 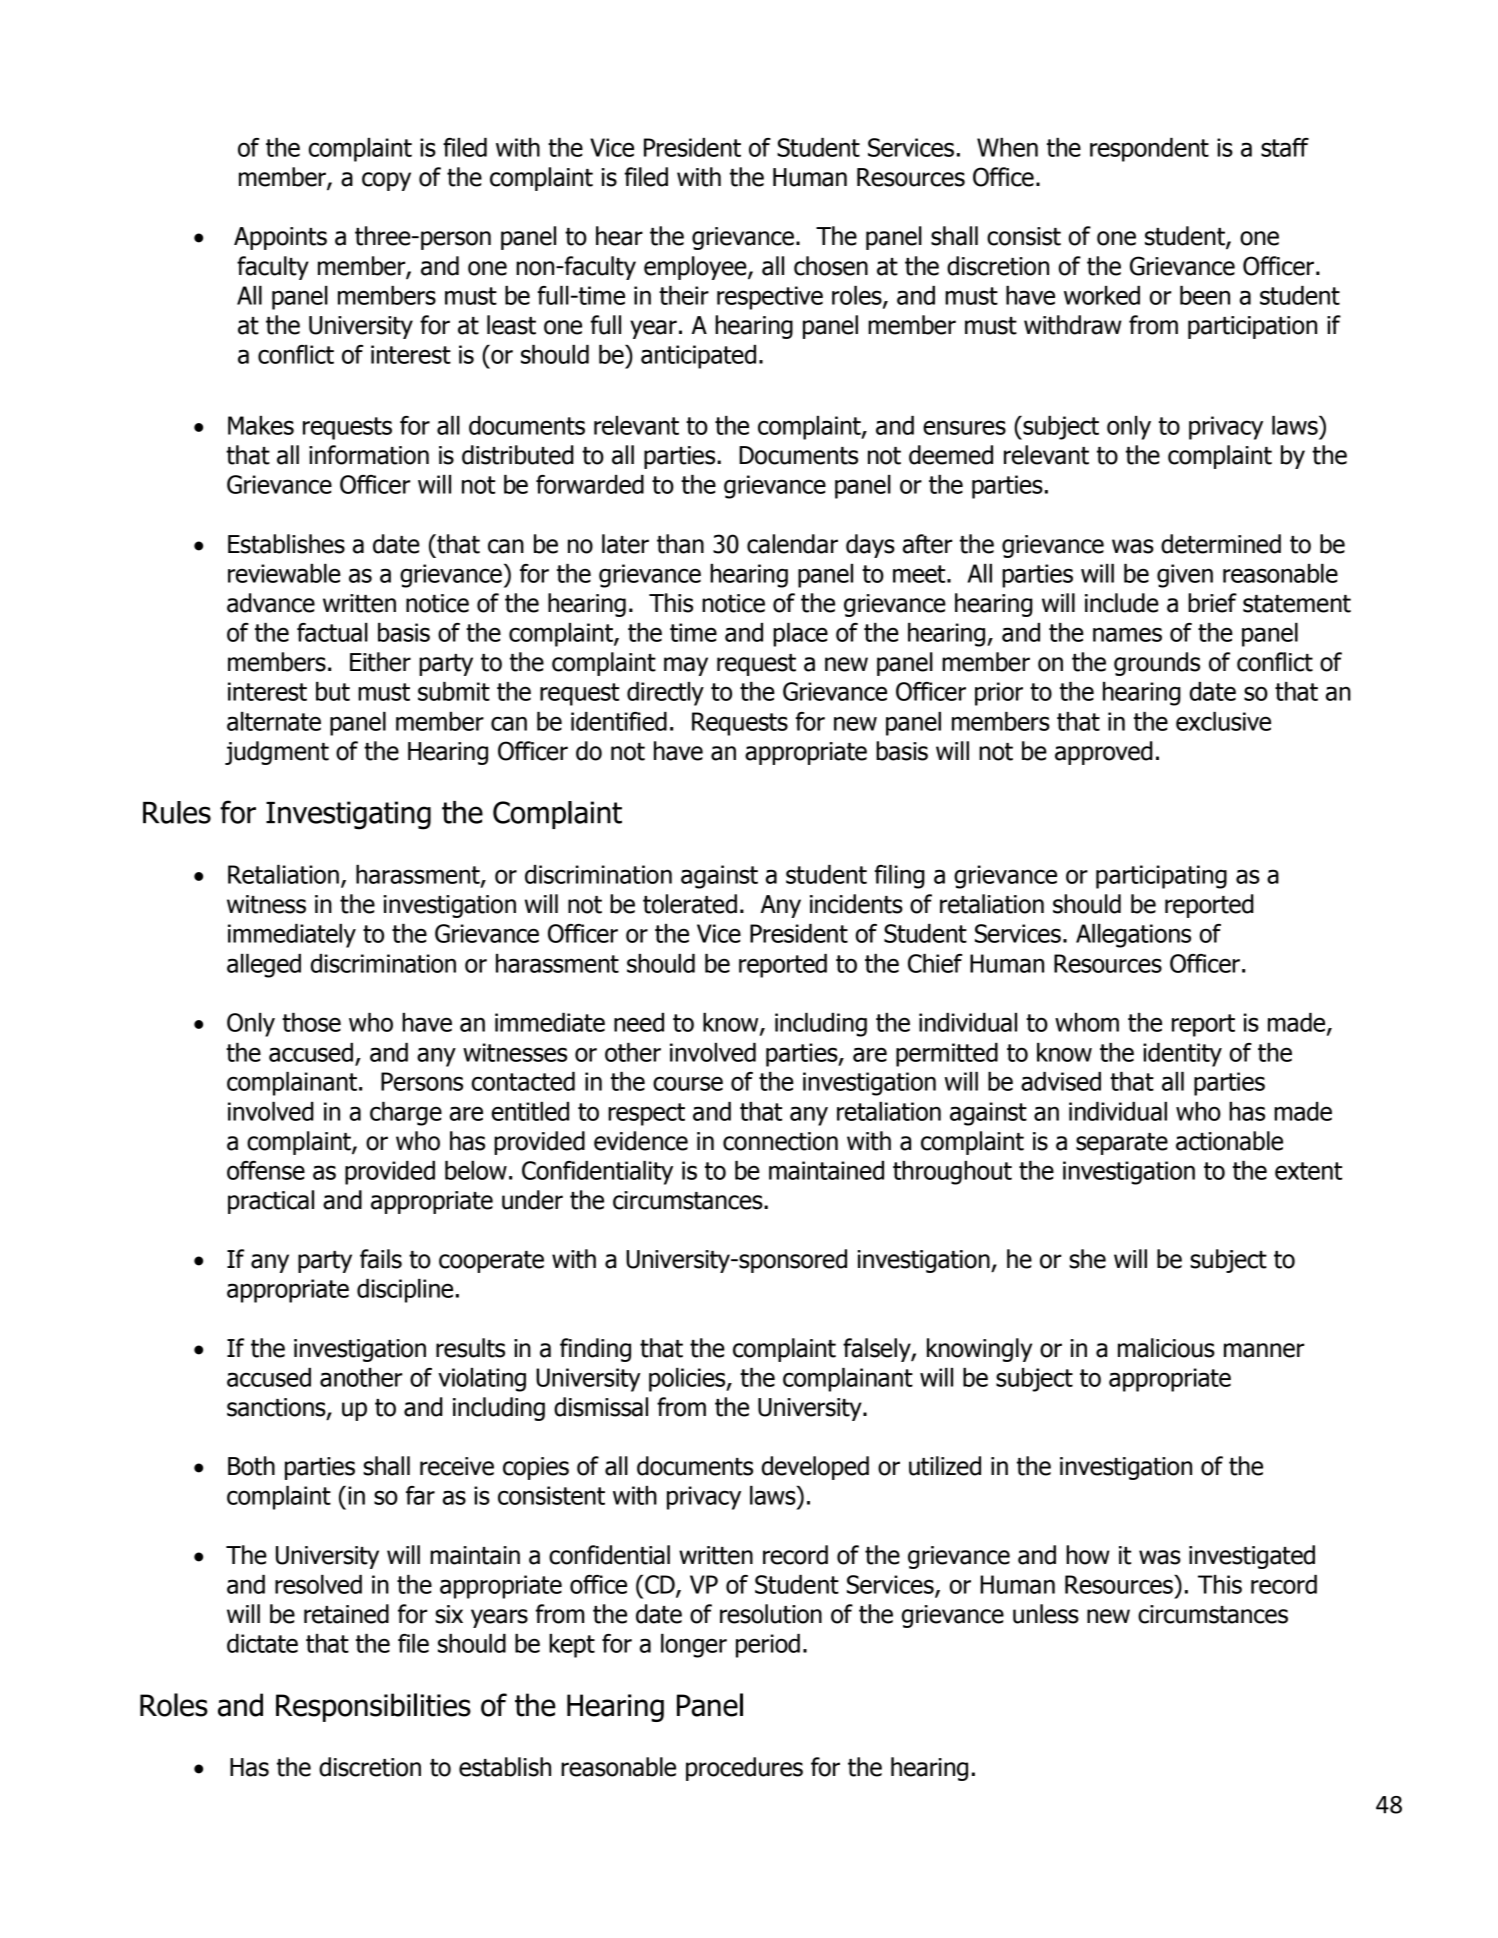 What do you see at coordinates (1166, 1348) in the document?
I see `malicious` at bounding box center [1166, 1348].
